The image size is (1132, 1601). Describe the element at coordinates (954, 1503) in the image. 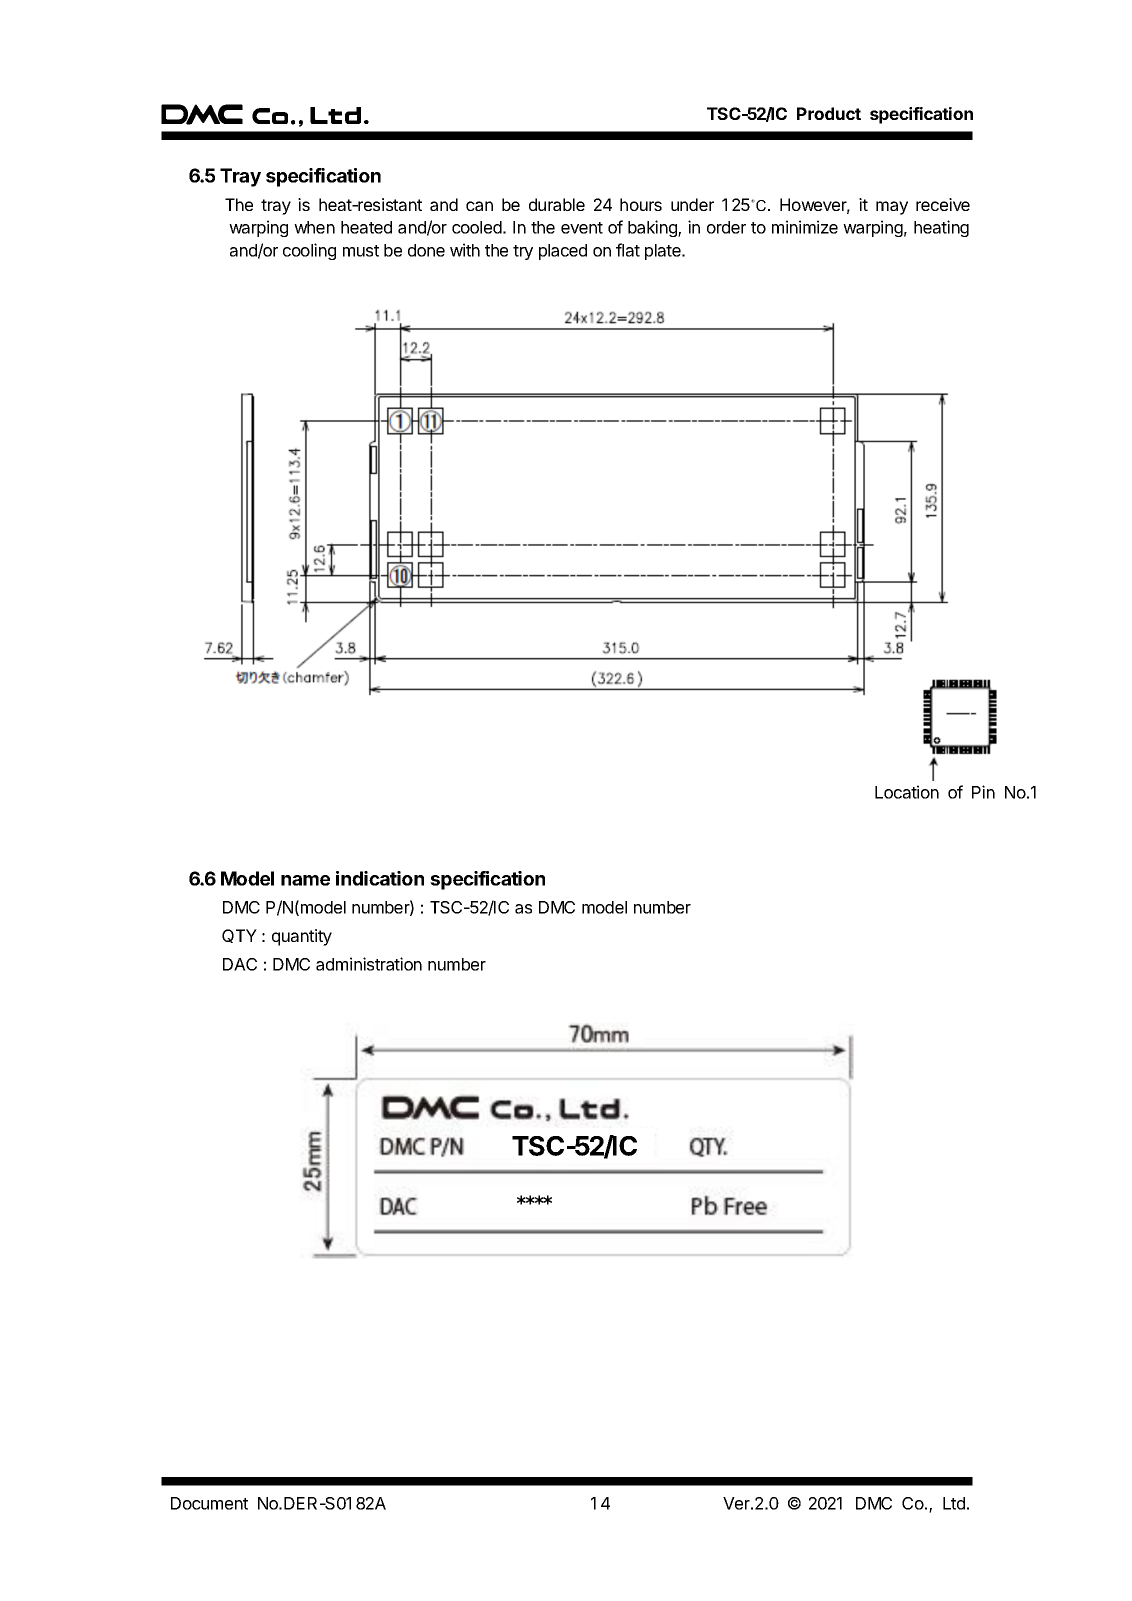

I see `Ltd` at that location.
